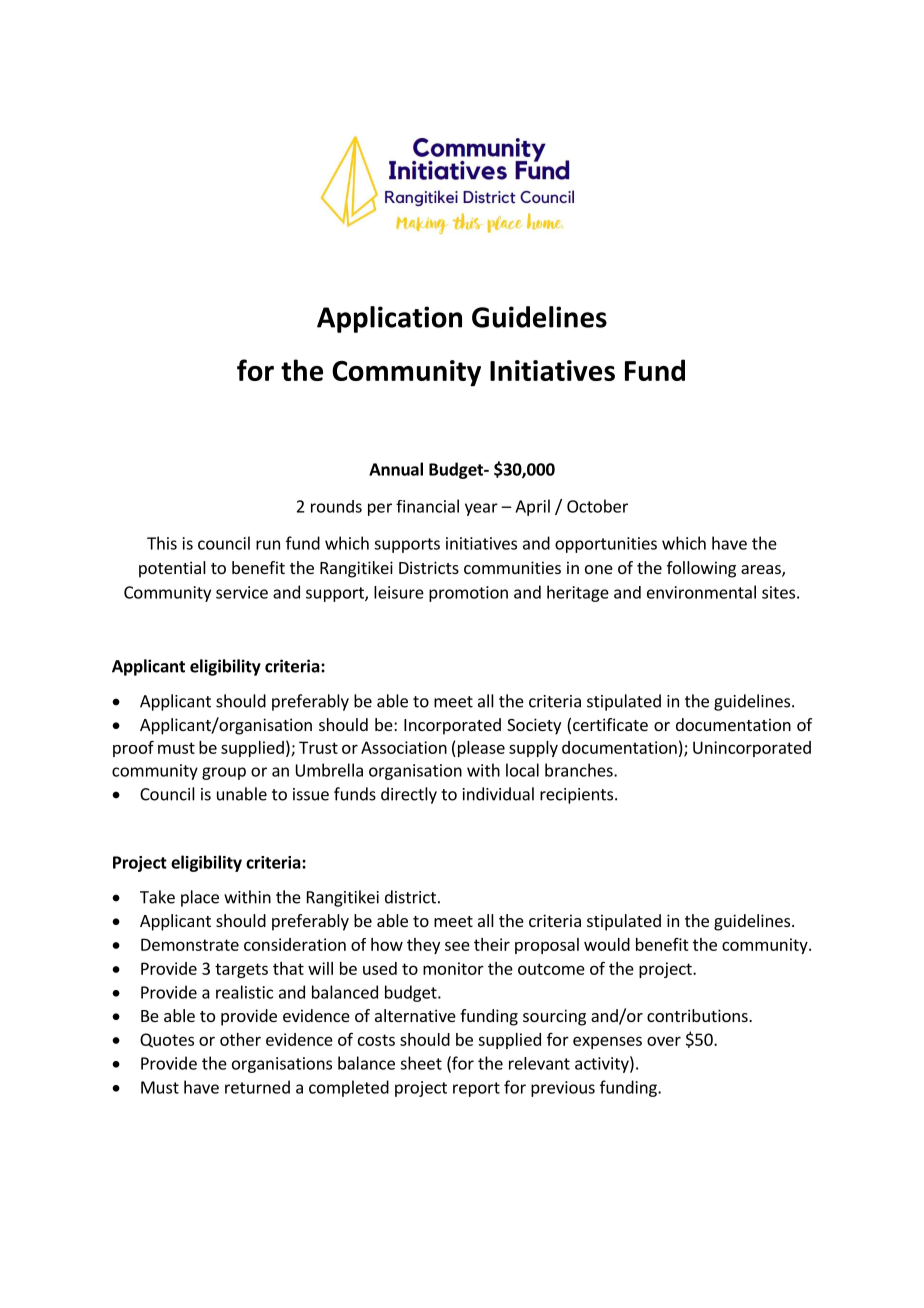 This screenshot has width=924, height=1308. What do you see at coordinates (480, 749) in the screenshot?
I see `please` at bounding box center [480, 749].
